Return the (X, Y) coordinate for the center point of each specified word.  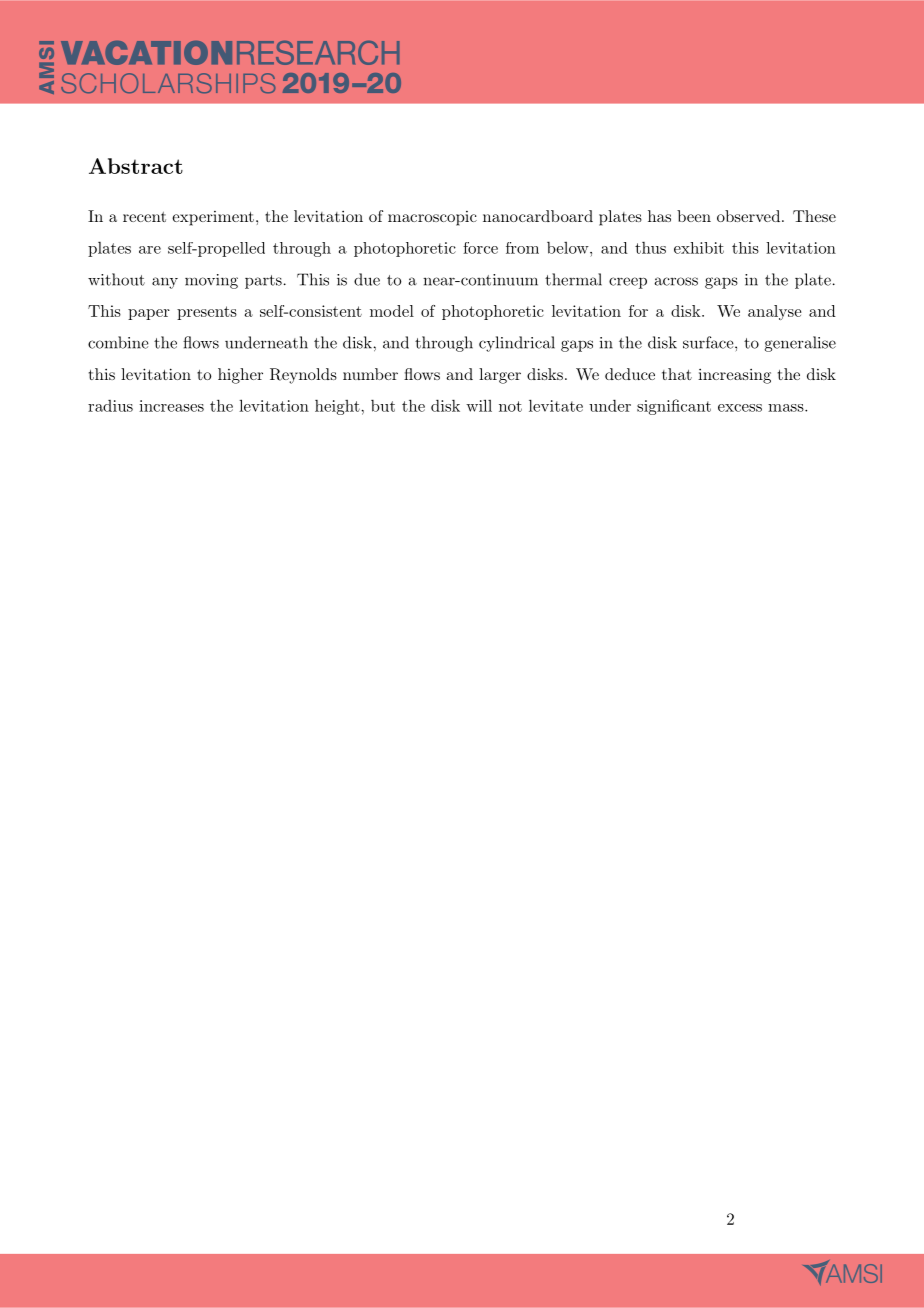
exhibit (699, 248)
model (392, 311)
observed (748, 216)
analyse (775, 312)
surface (708, 342)
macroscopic (432, 218)
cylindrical (517, 344)
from (522, 248)
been (694, 216)
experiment (213, 218)
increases (171, 406)
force (480, 248)
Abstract (136, 166)
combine (118, 342)
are (150, 250)
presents (207, 313)
